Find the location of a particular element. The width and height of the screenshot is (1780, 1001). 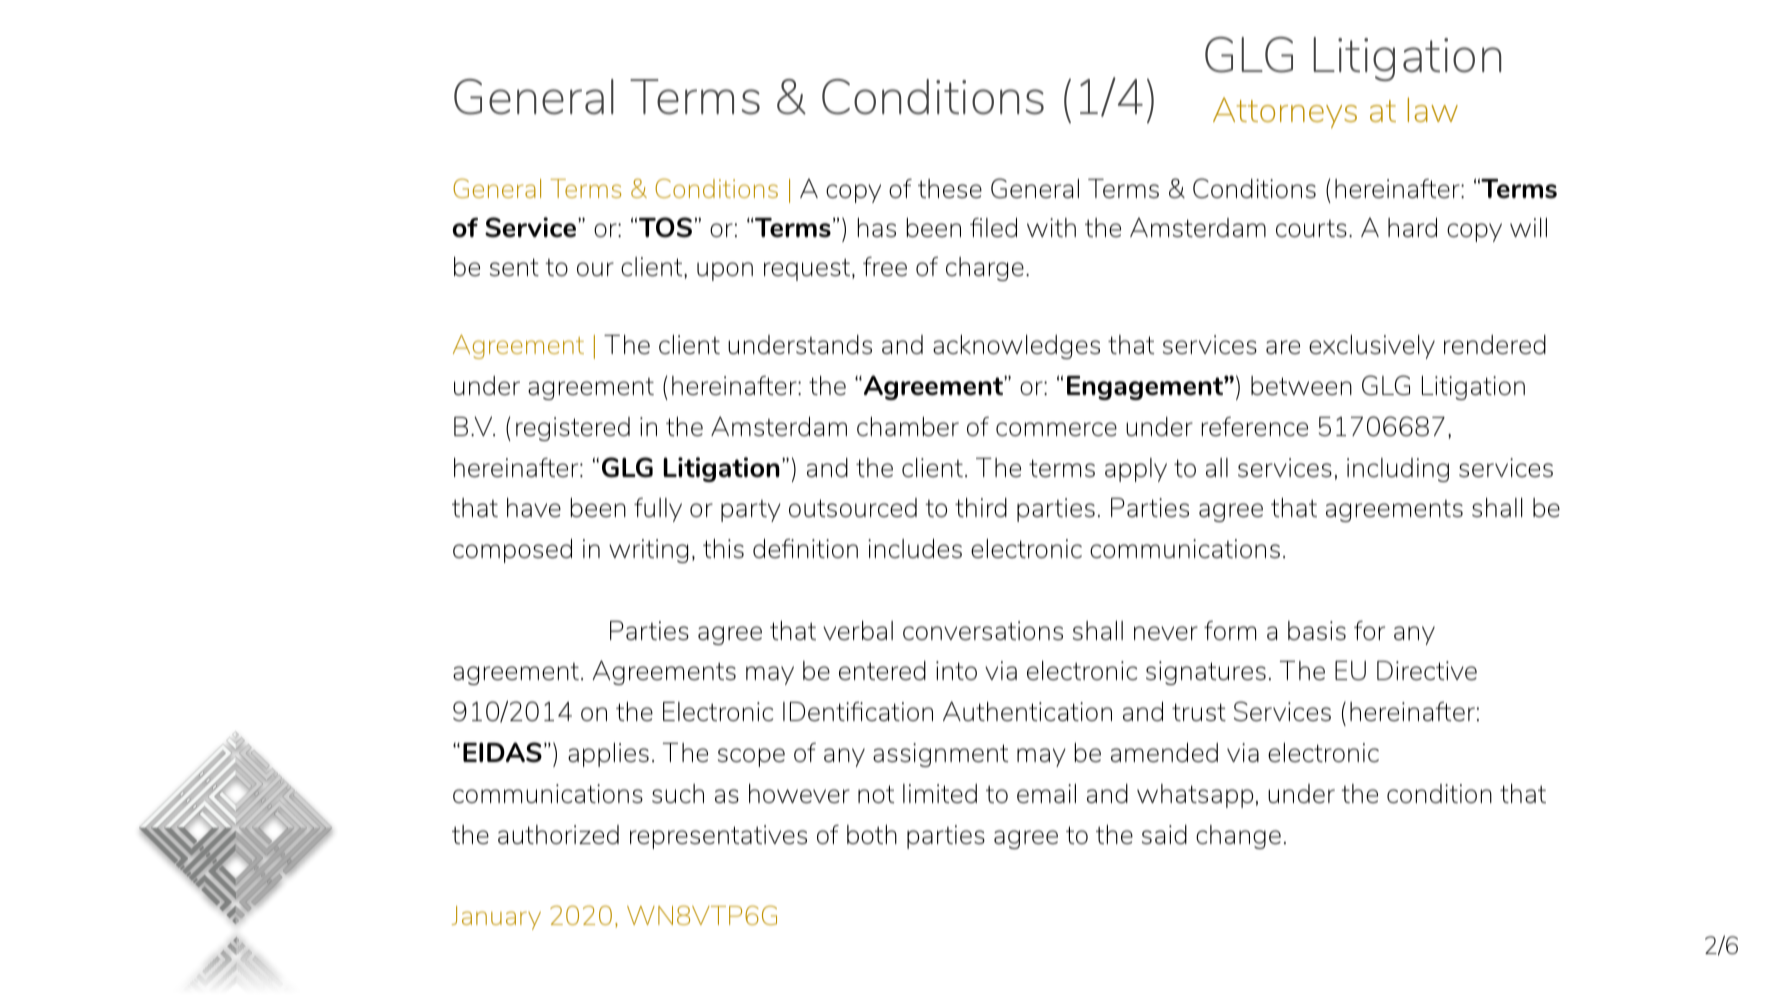

law is located at coordinates (1433, 109).
